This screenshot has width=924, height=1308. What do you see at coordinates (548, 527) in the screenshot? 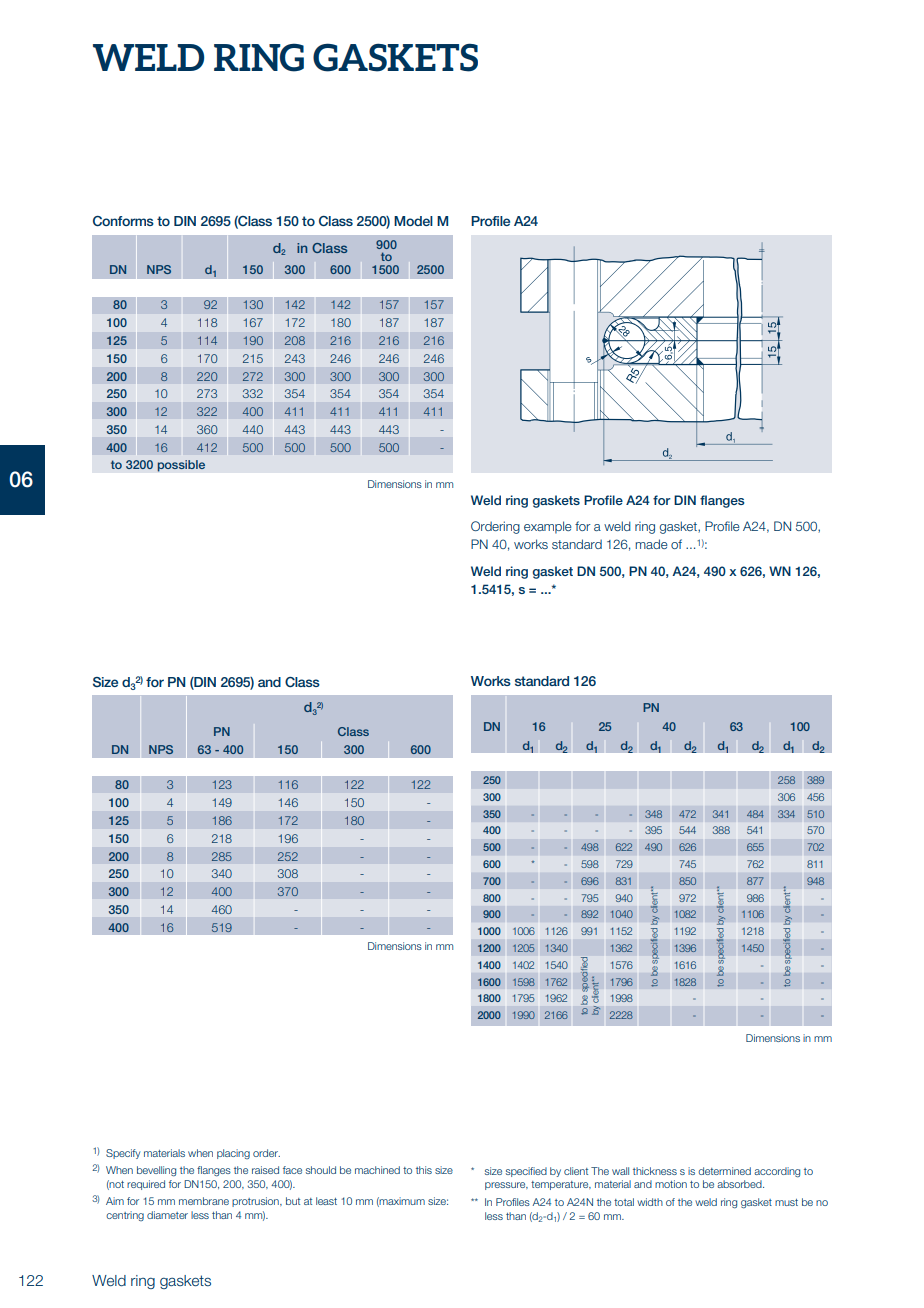
I see `example` at bounding box center [548, 527].
